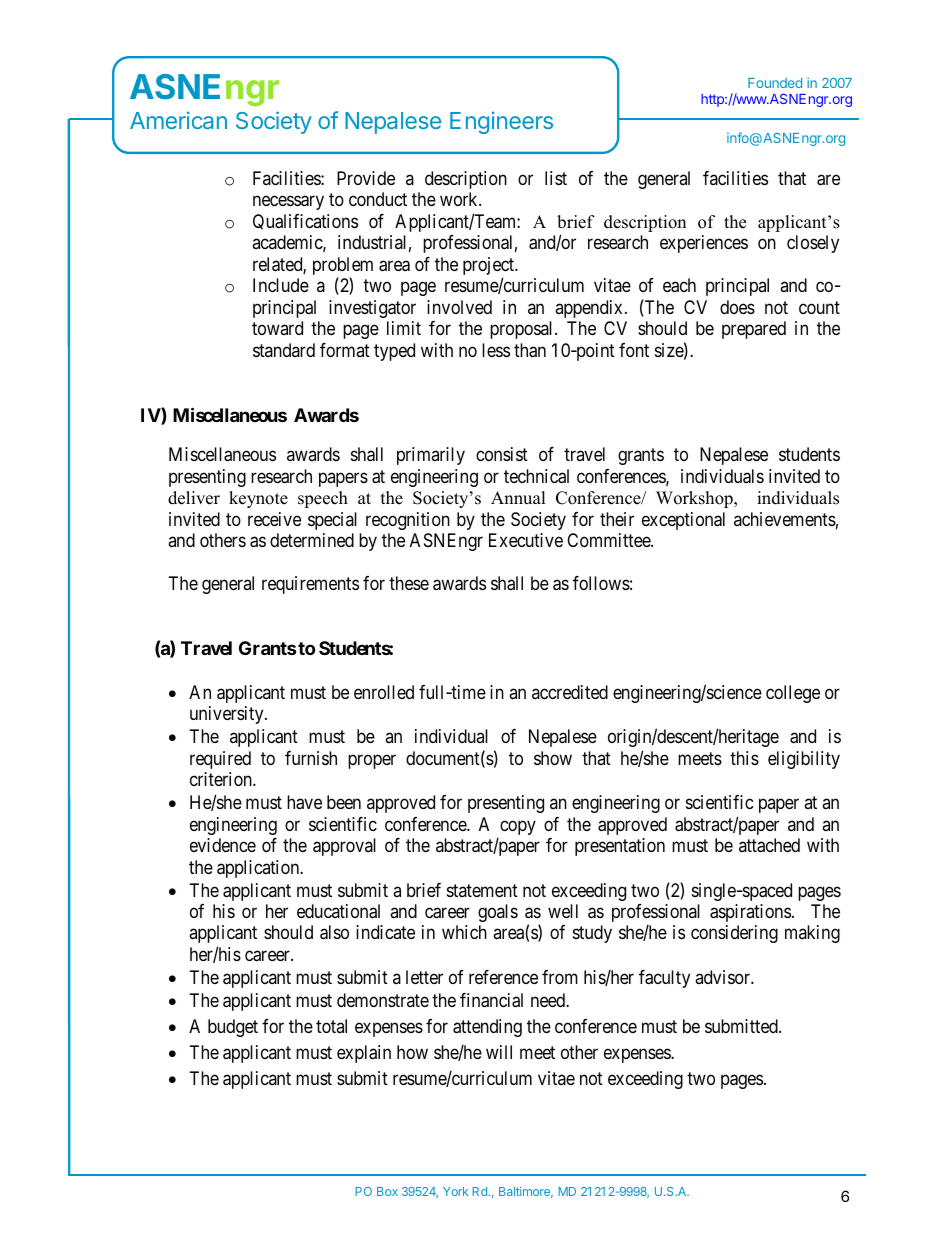 The image size is (952, 1233). What do you see at coordinates (310, 585) in the image?
I see `requirements` at bounding box center [310, 585].
